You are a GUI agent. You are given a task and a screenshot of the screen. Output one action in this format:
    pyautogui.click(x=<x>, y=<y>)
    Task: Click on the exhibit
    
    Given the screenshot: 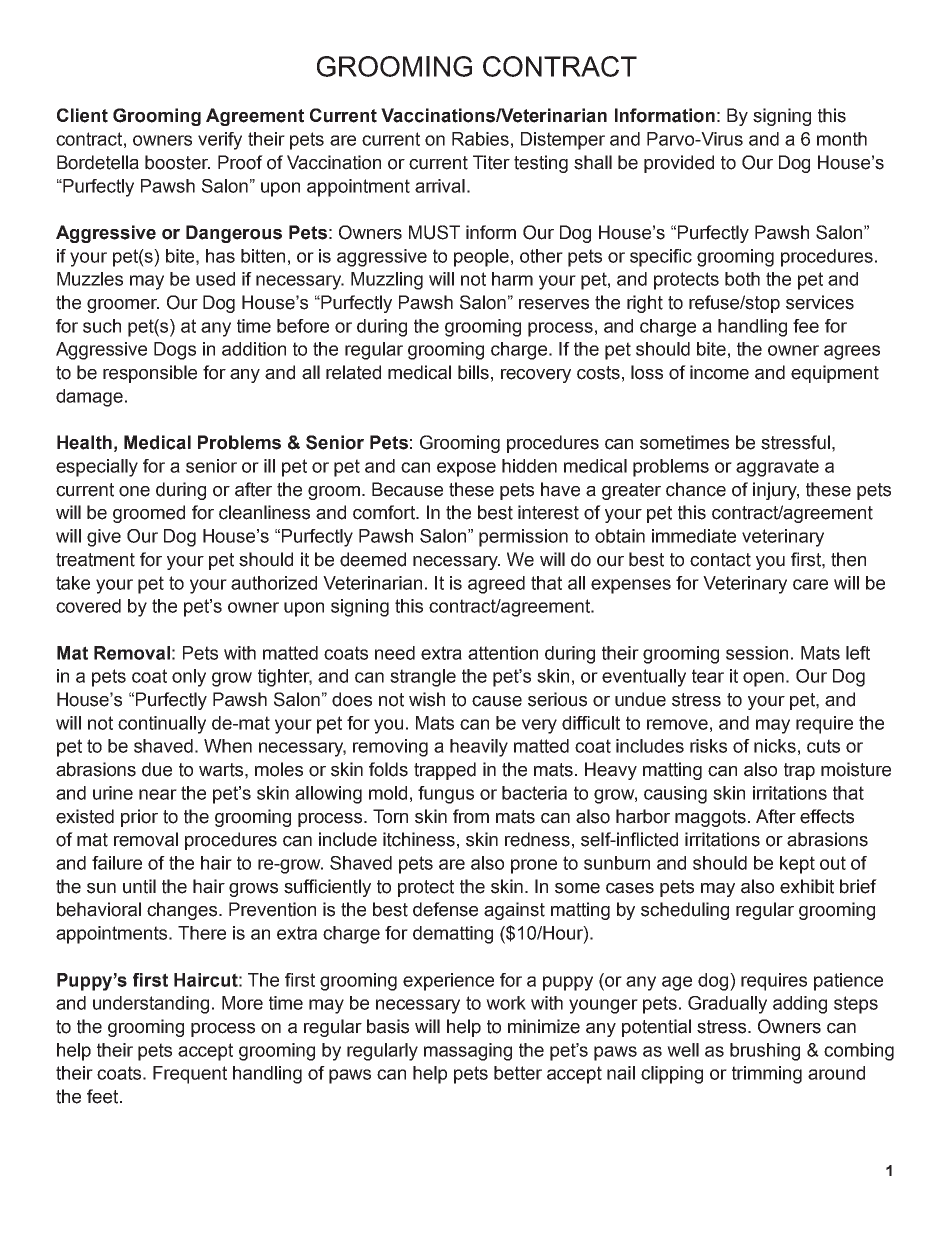 What is the action you would take?
    pyautogui.click(x=807, y=886)
